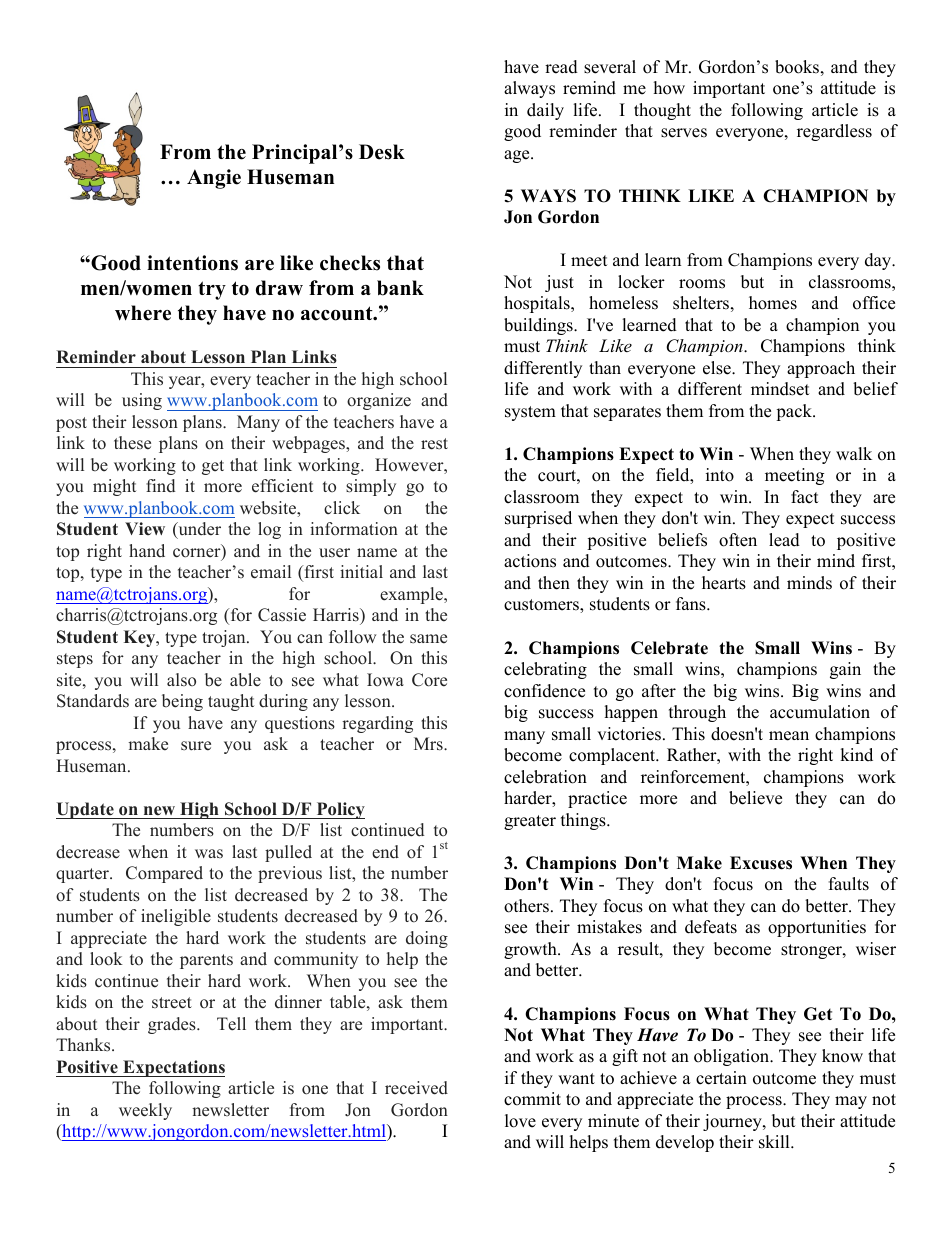  I want to click on regardless, so click(834, 132).
